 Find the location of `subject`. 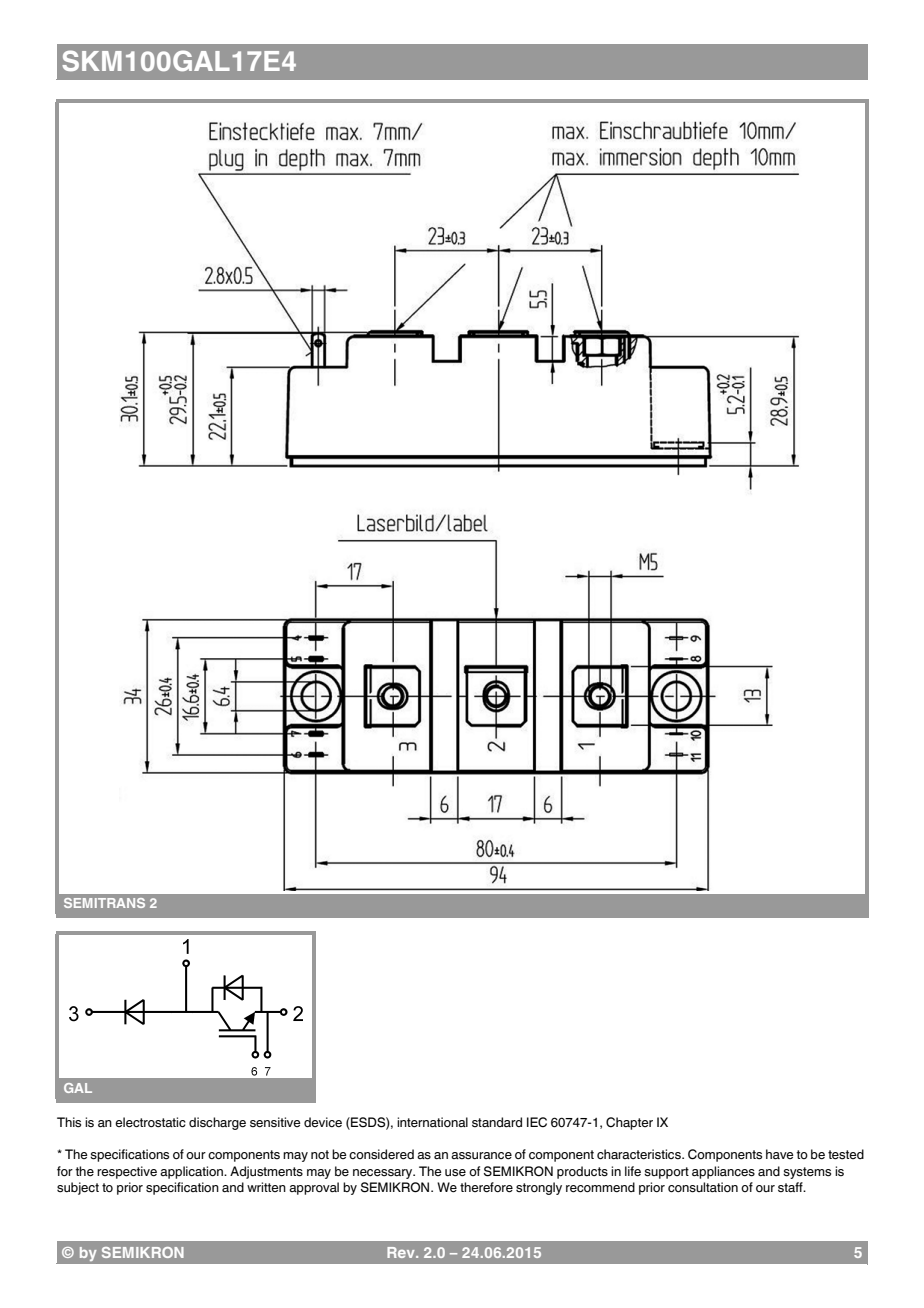

subject is located at coordinates (78, 1188).
